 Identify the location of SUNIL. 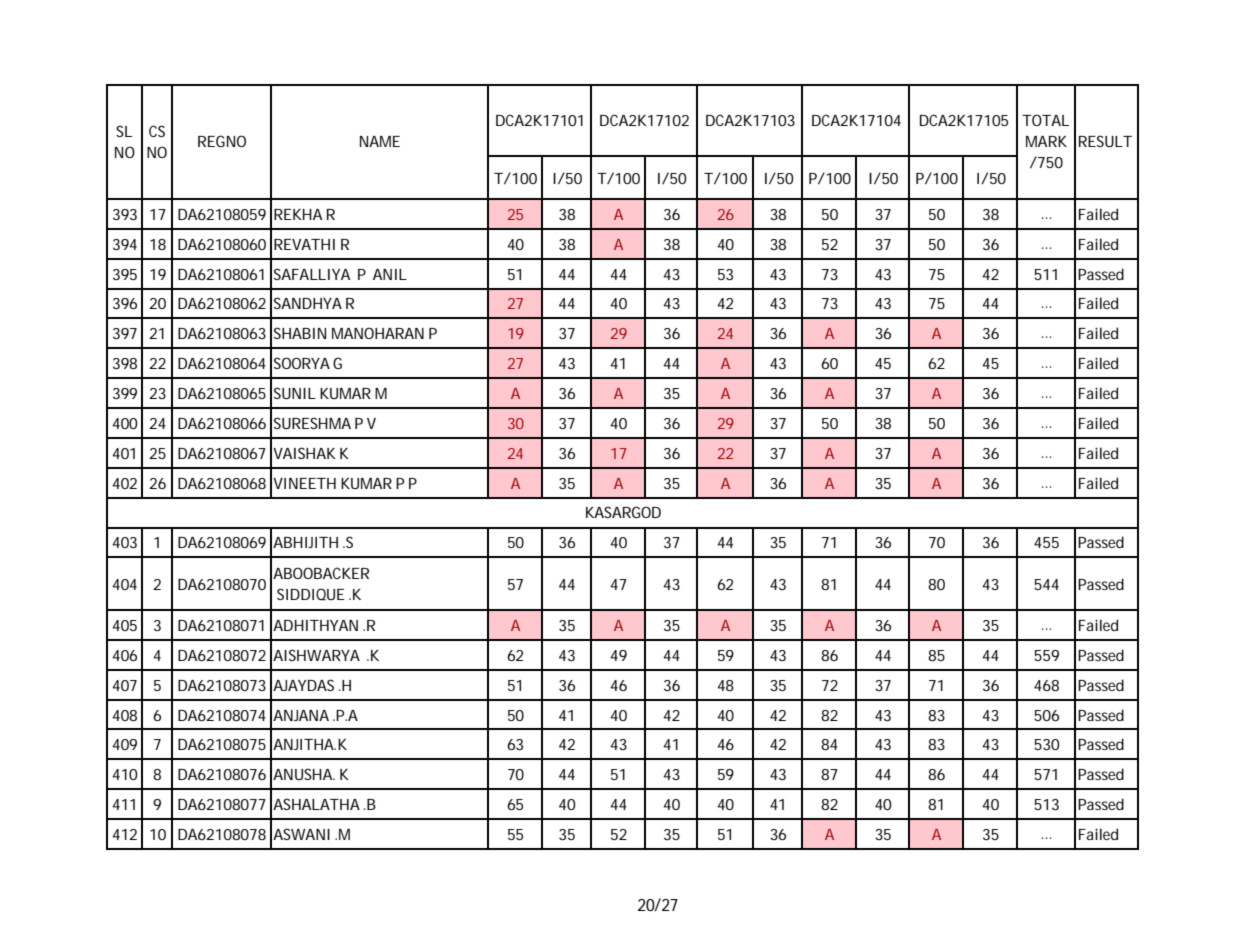
(295, 393).
